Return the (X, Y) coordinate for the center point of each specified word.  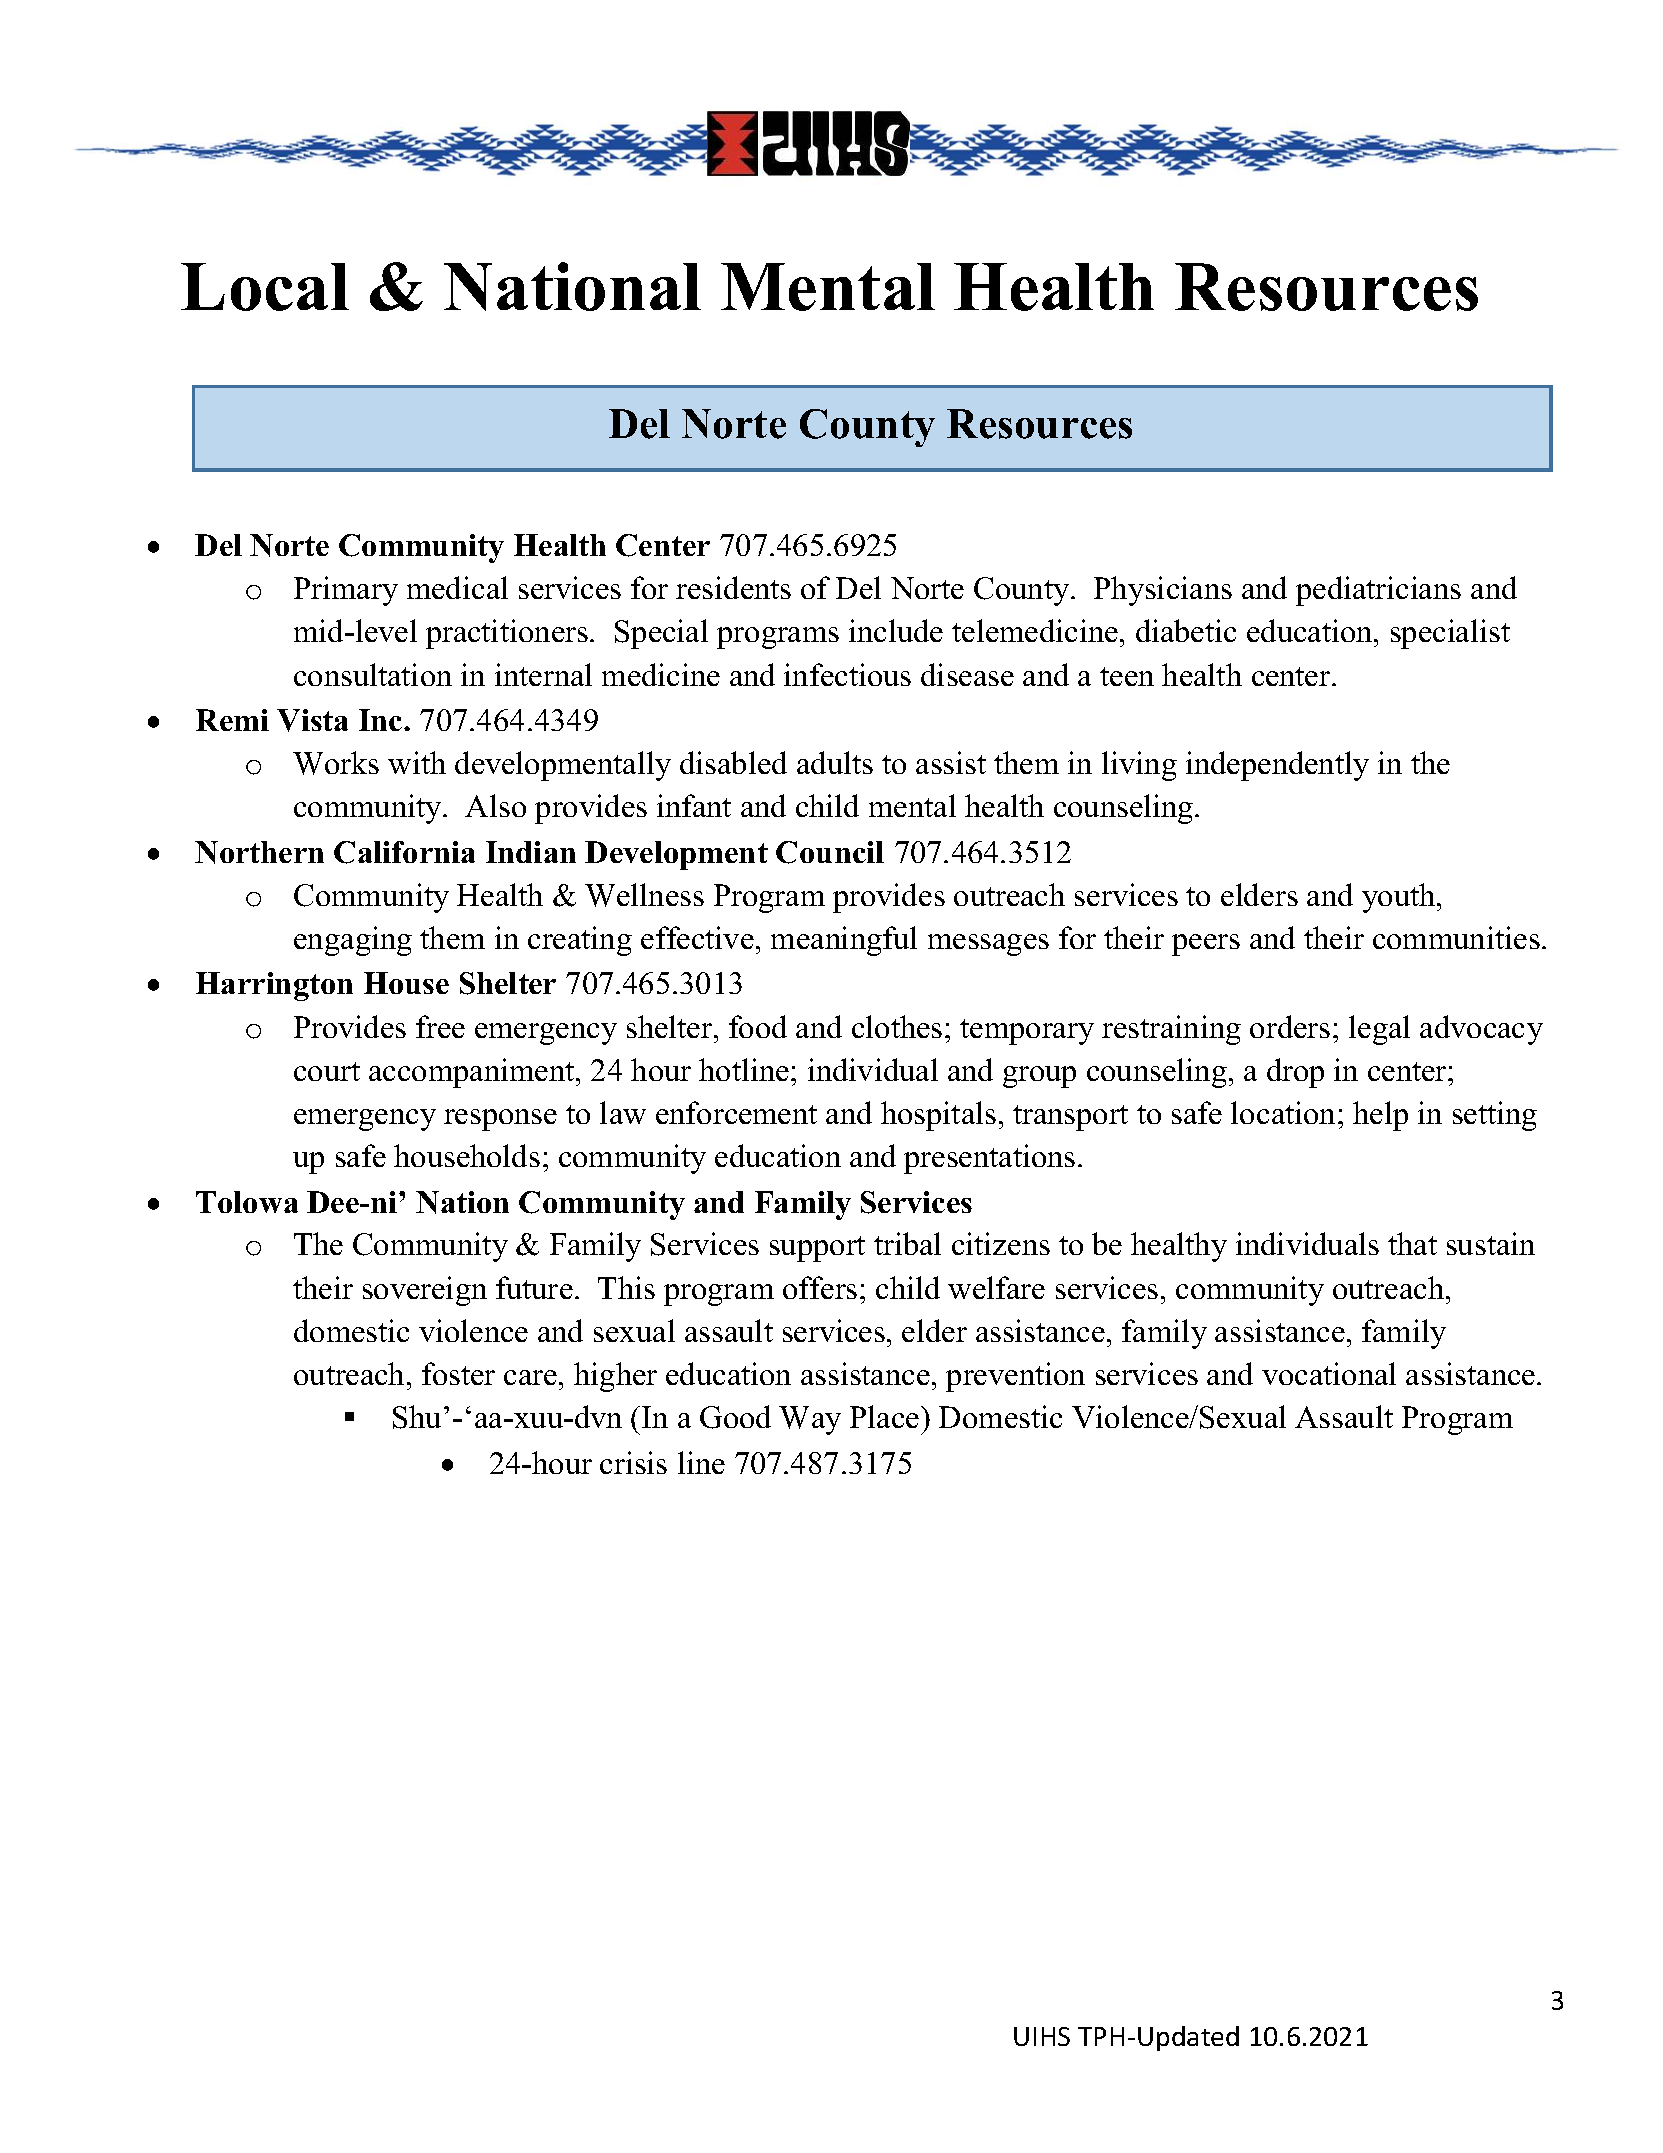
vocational (1329, 1373)
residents (733, 587)
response (500, 1120)
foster (458, 1373)
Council (830, 852)
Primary (346, 591)
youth (1400, 898)
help (1380, 1116)
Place (886, 1416)
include (896, 630)
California (404, 852)
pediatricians (1378, 591)
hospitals (938, 1116)
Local (265, 287)
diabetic (1186, 630)
